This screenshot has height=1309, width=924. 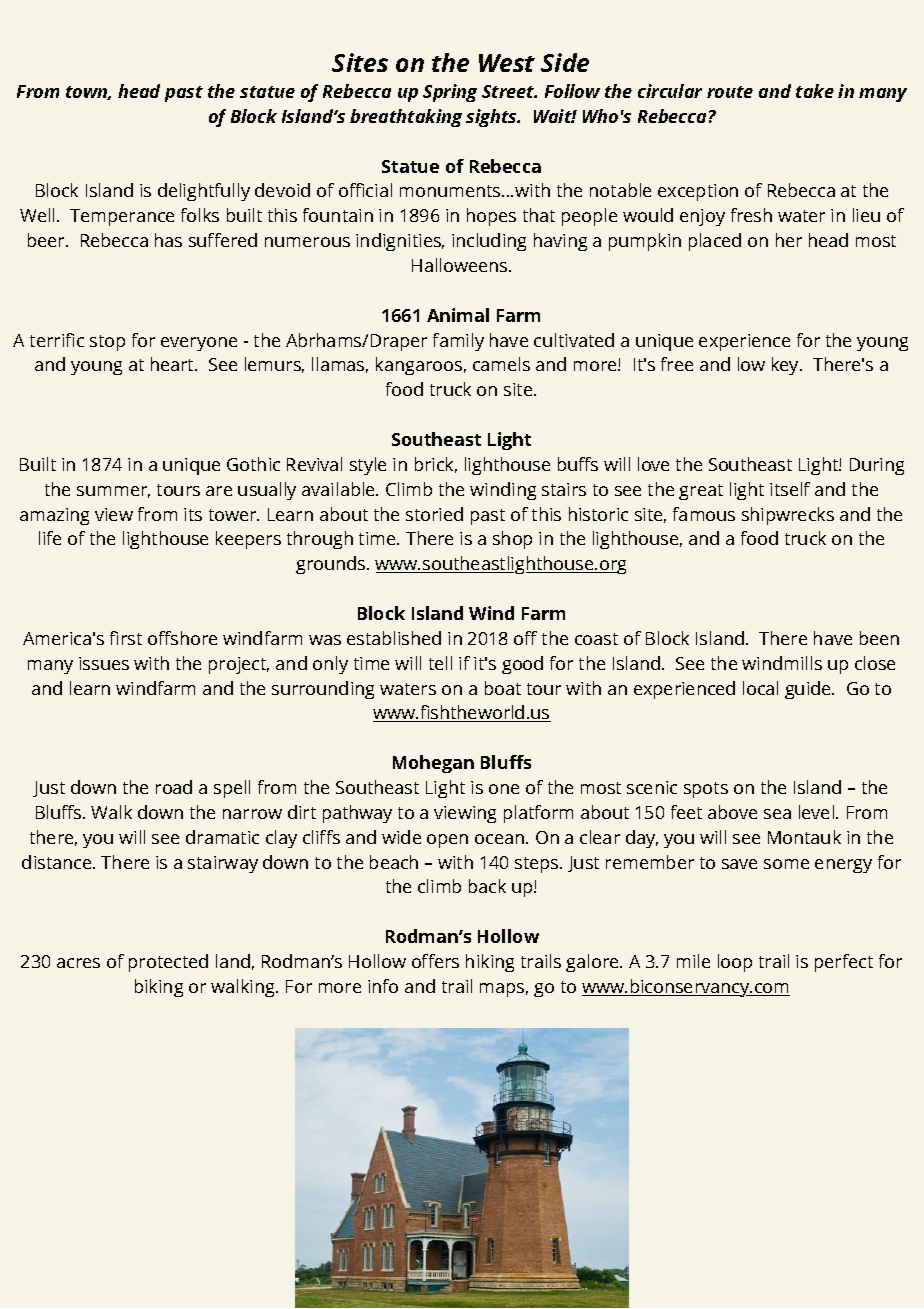 What do you see at coordinates (173, 364) in the screenshot?
I see `heart` at bounding box center [173, 364].
